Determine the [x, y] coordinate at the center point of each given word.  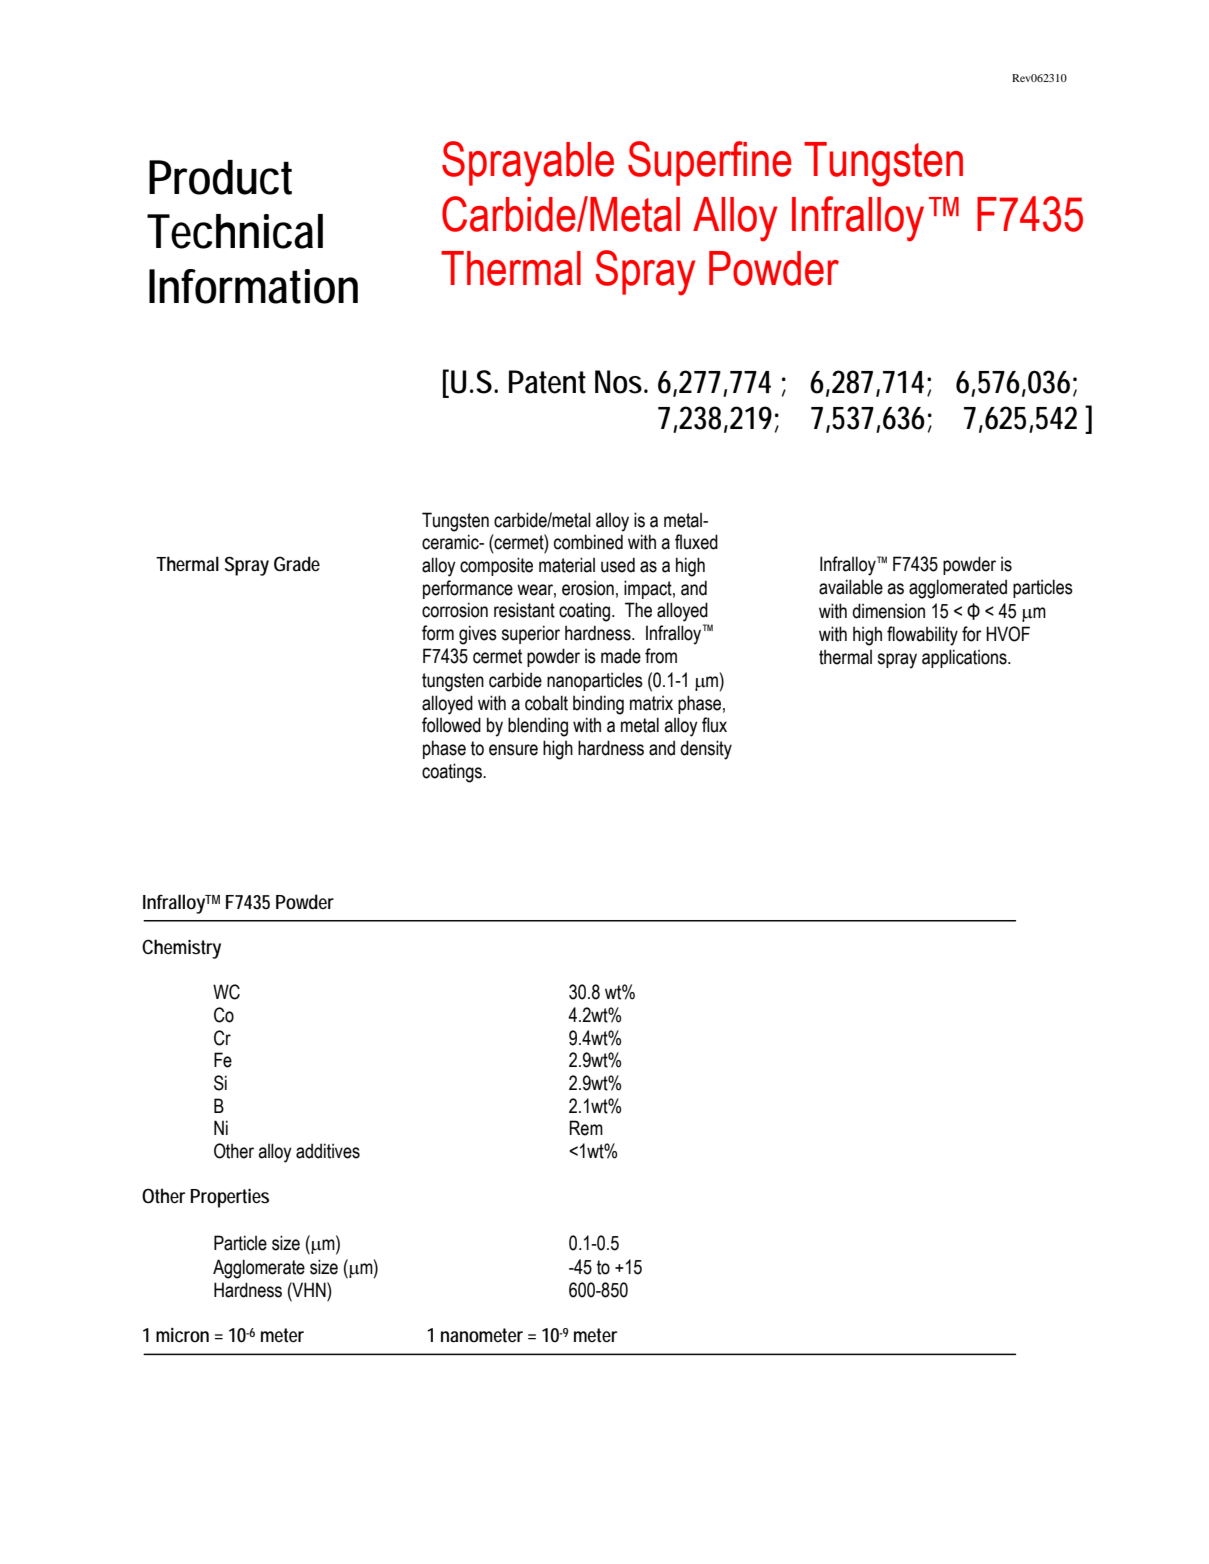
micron [182, 1335]
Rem [586, 1128]
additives [328, 1151]
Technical [235, 231]
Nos [620, 382]
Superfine [710, 163]
